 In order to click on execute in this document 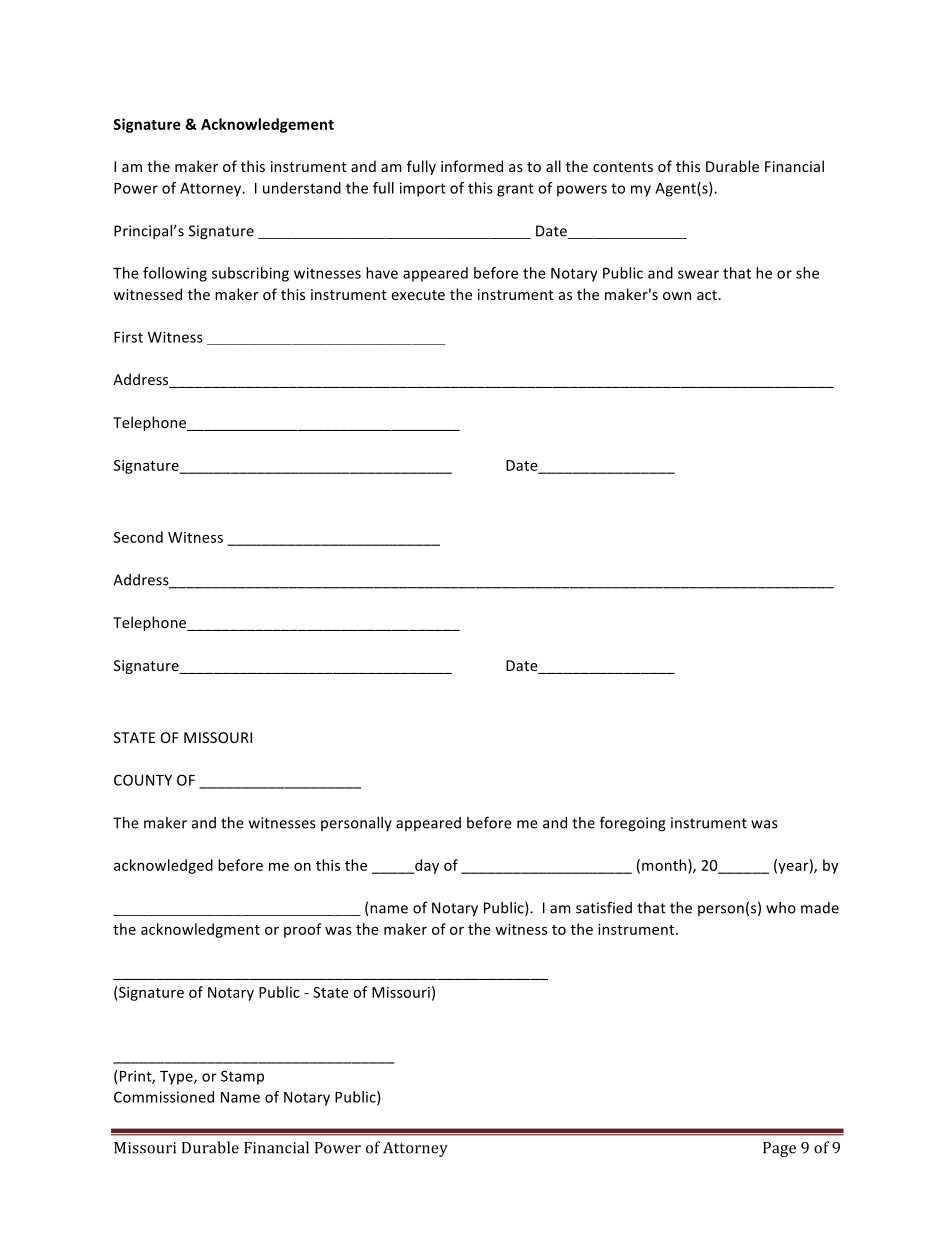, I will do `click(418, 295)`.
